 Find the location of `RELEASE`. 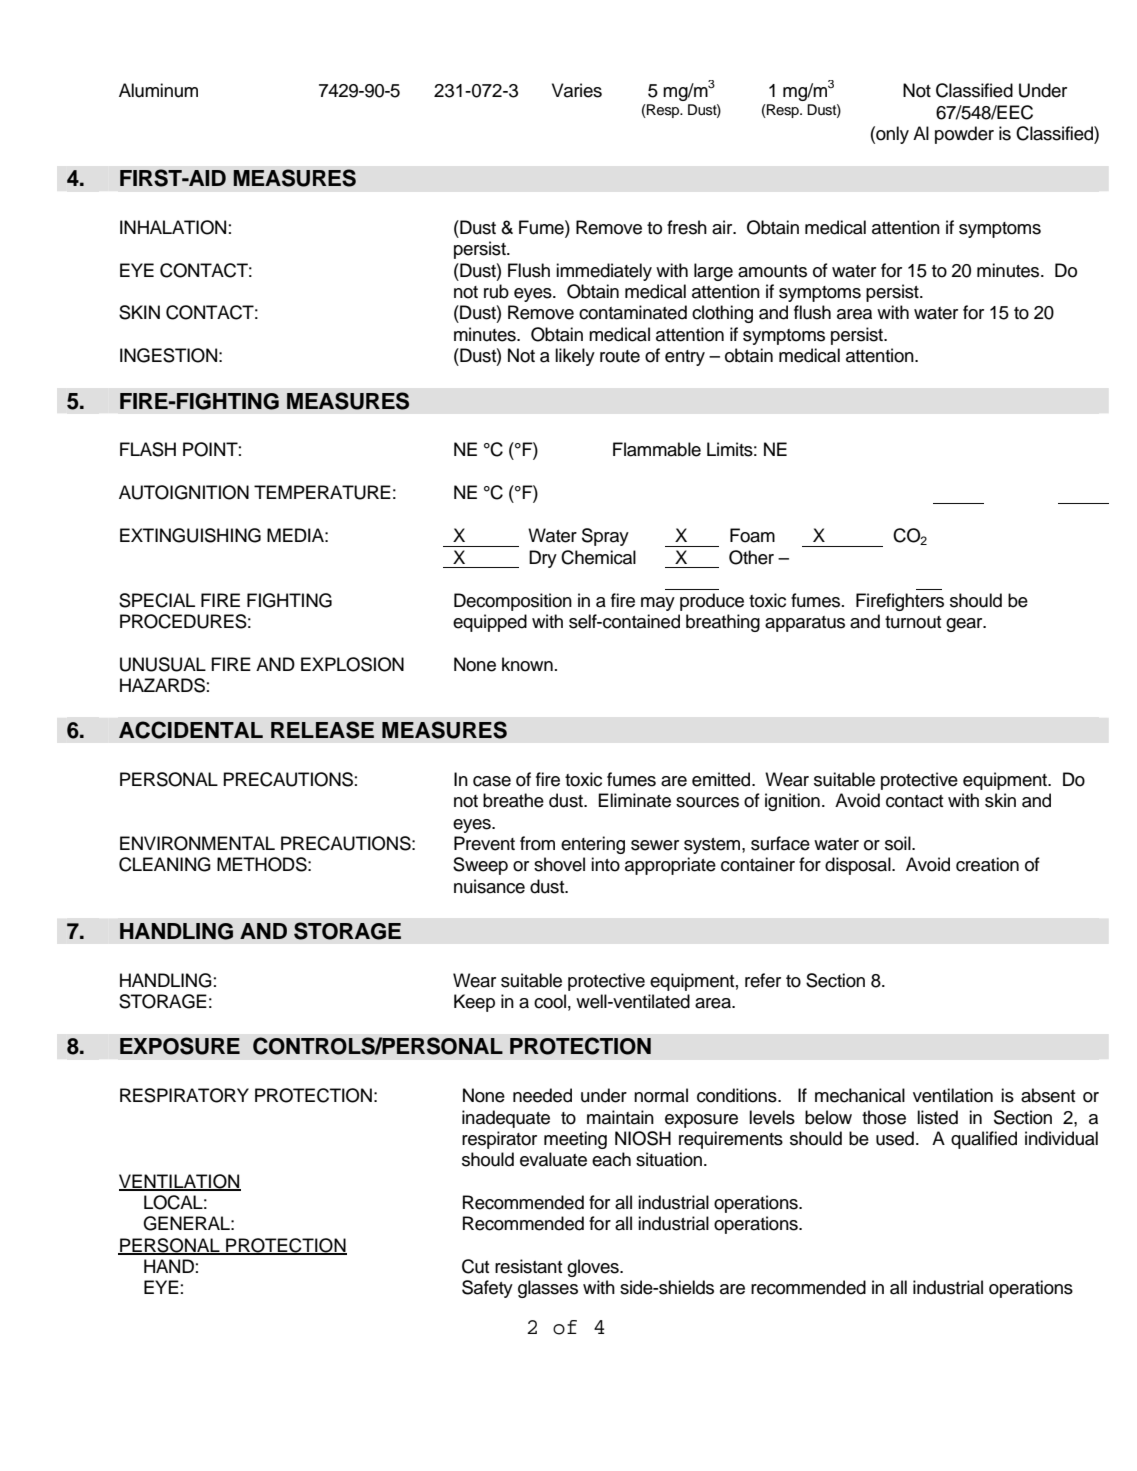

RELEASE is located at coordinates (322, 730).
